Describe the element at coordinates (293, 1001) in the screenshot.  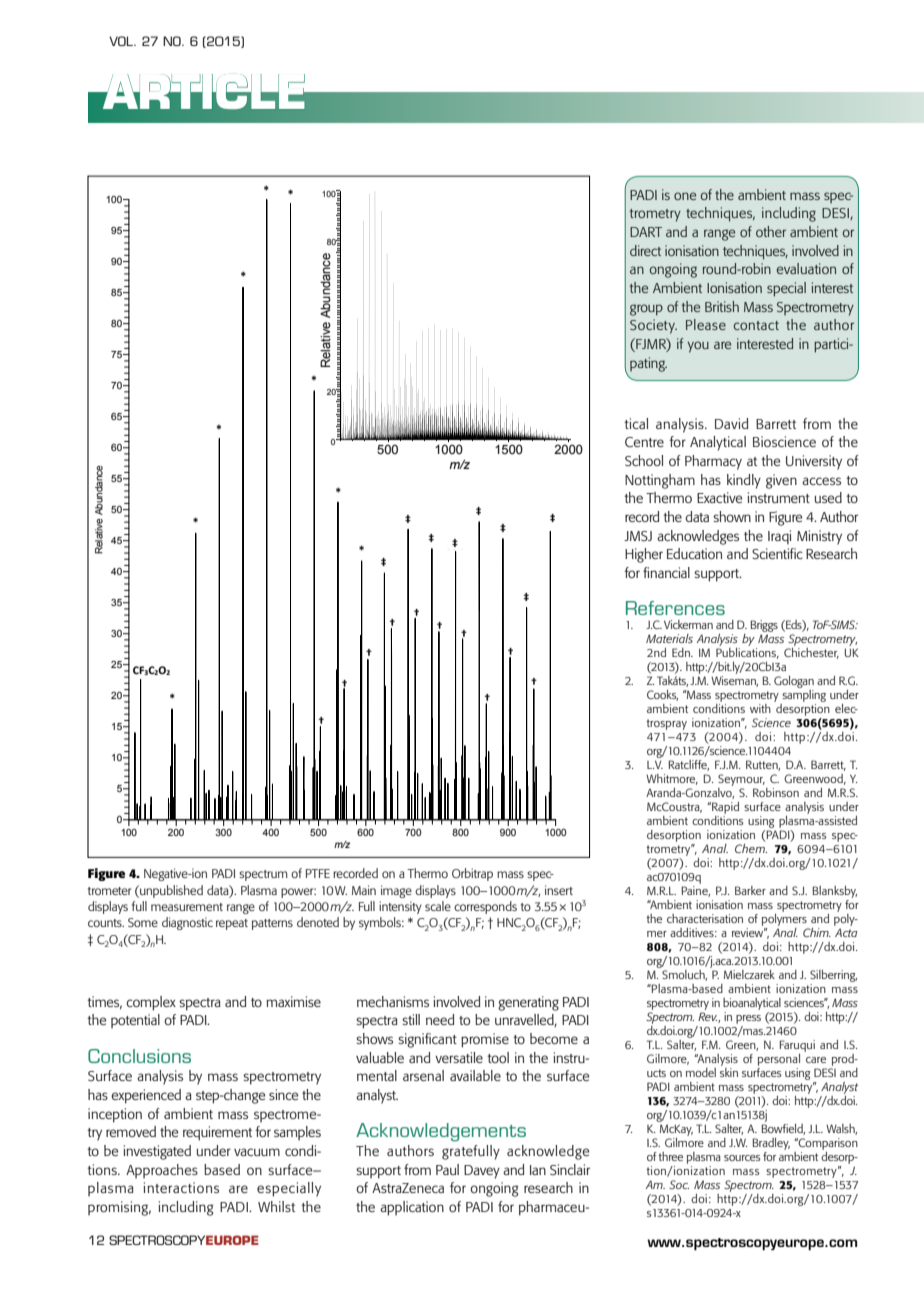
I see `maximise` at that location.
